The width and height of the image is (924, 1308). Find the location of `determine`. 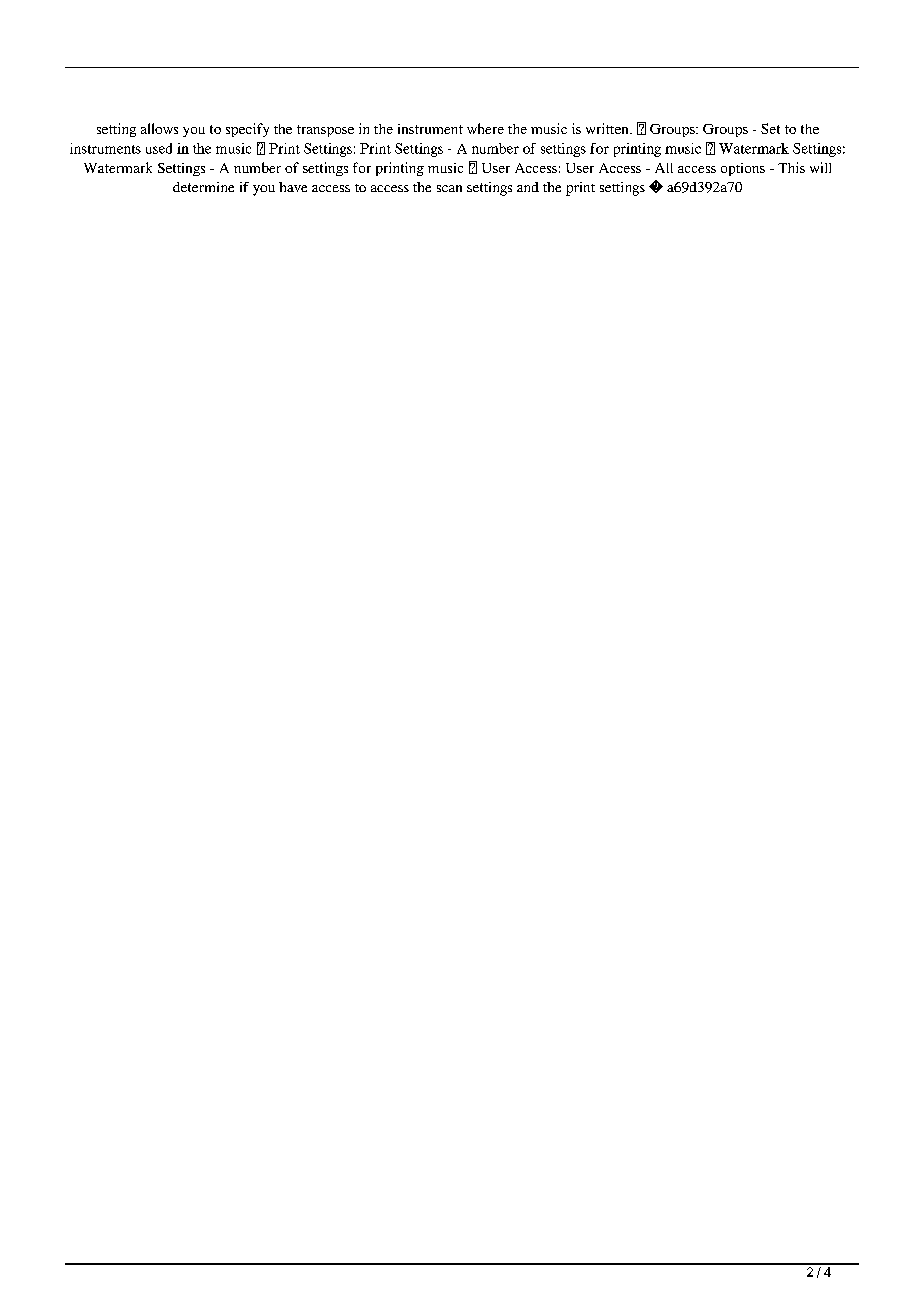

determine is located at coordinates (203, 187).
